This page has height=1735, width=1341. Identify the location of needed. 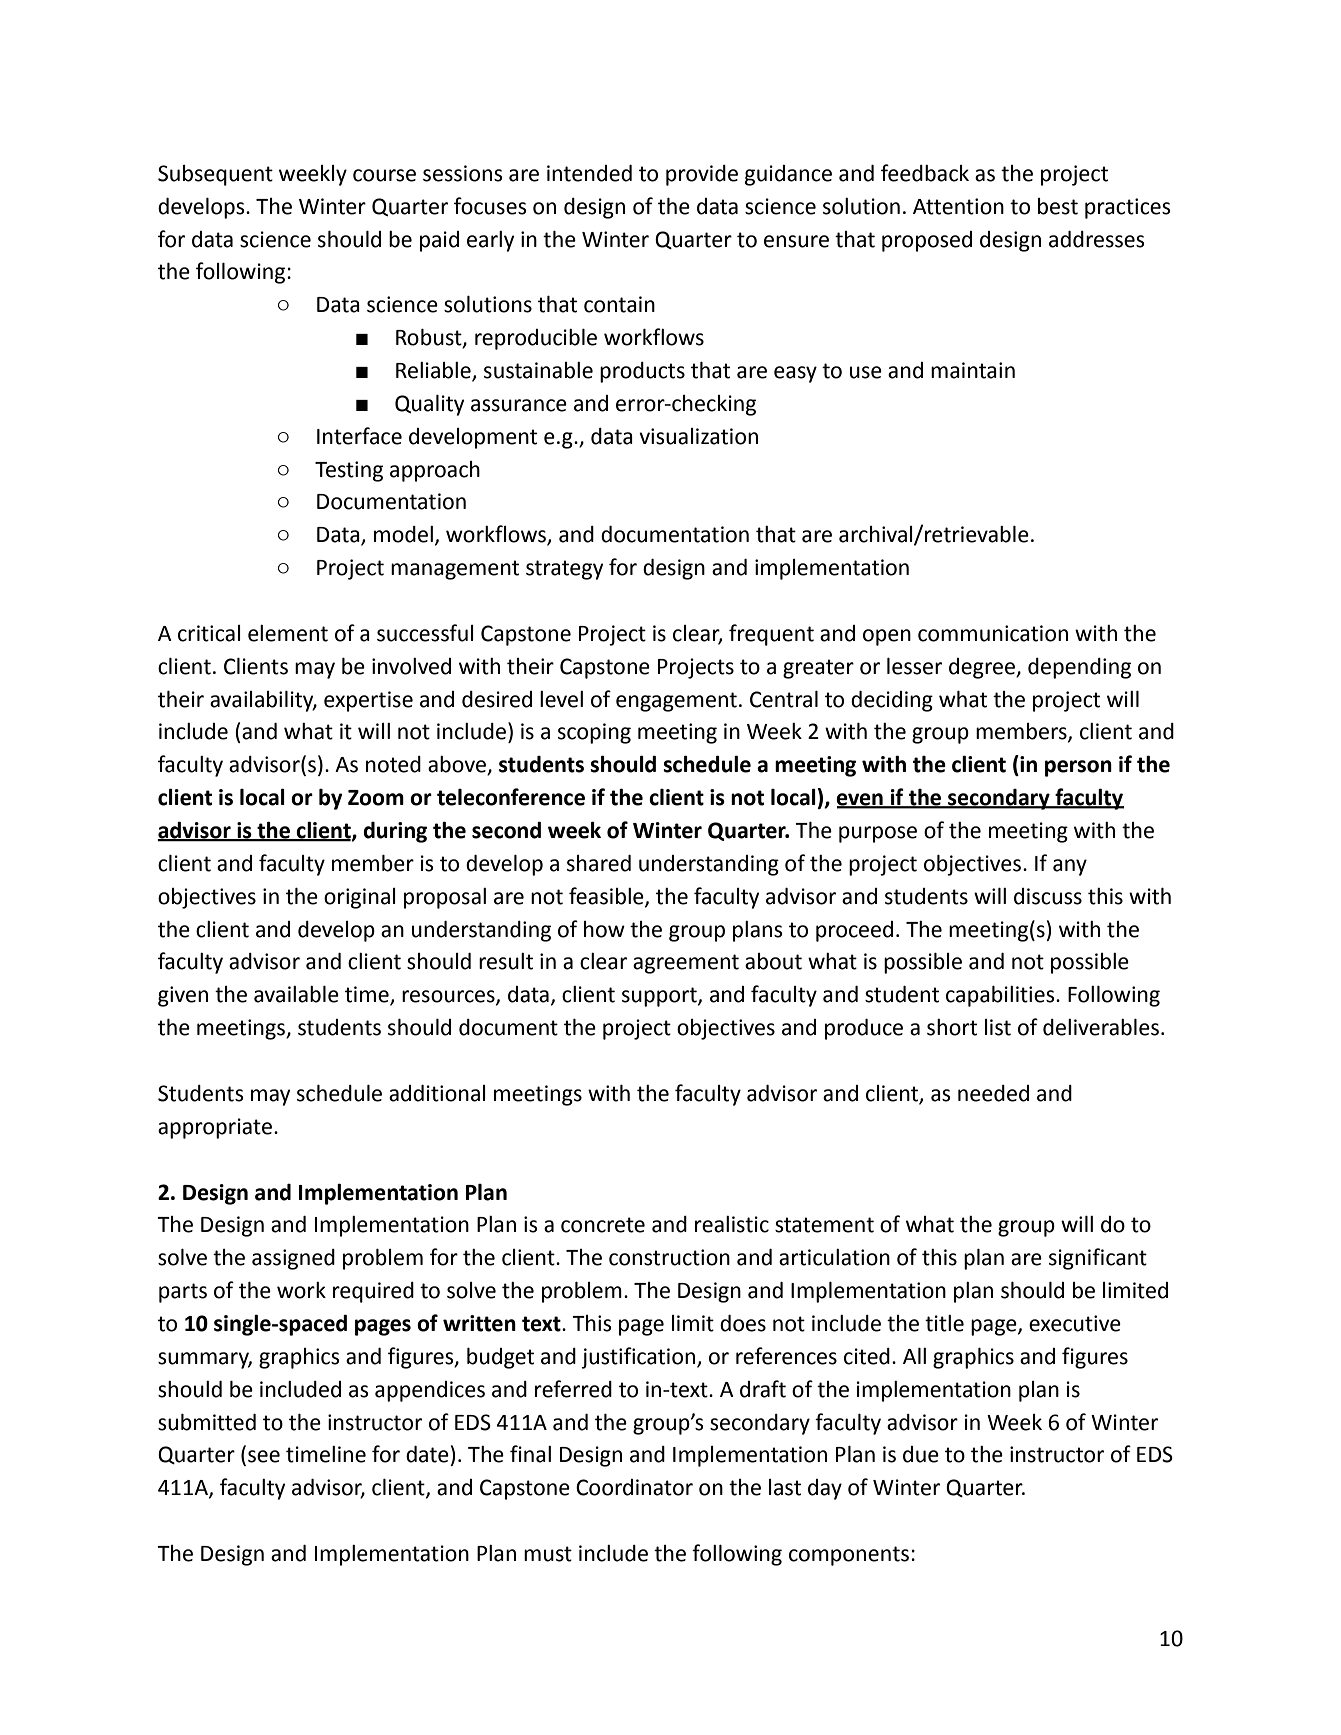
(993, 1093).
